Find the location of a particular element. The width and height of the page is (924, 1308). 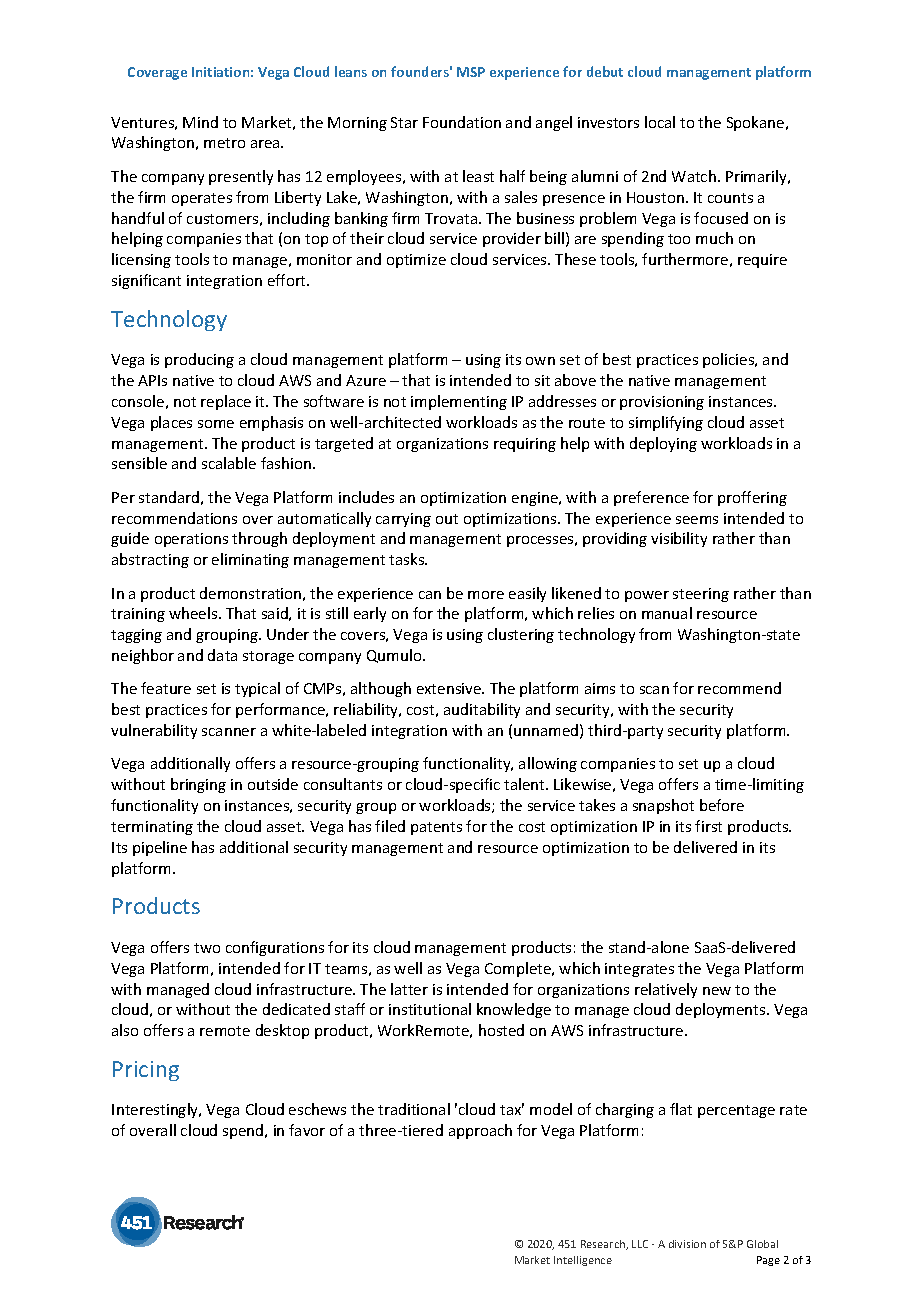

local is located at coordinates (660, 122).
